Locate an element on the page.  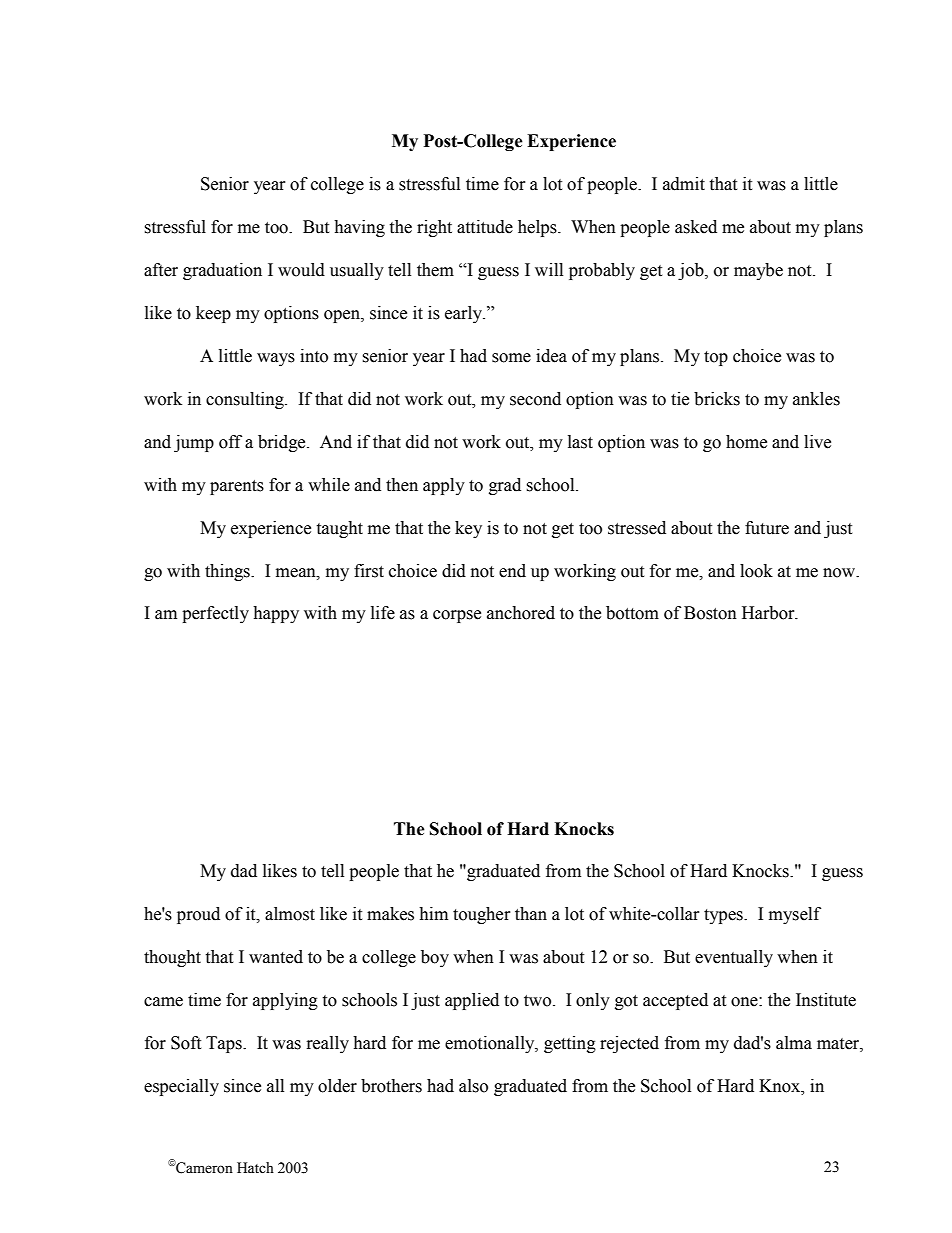
anchored is located at coordinates (521, 613).
